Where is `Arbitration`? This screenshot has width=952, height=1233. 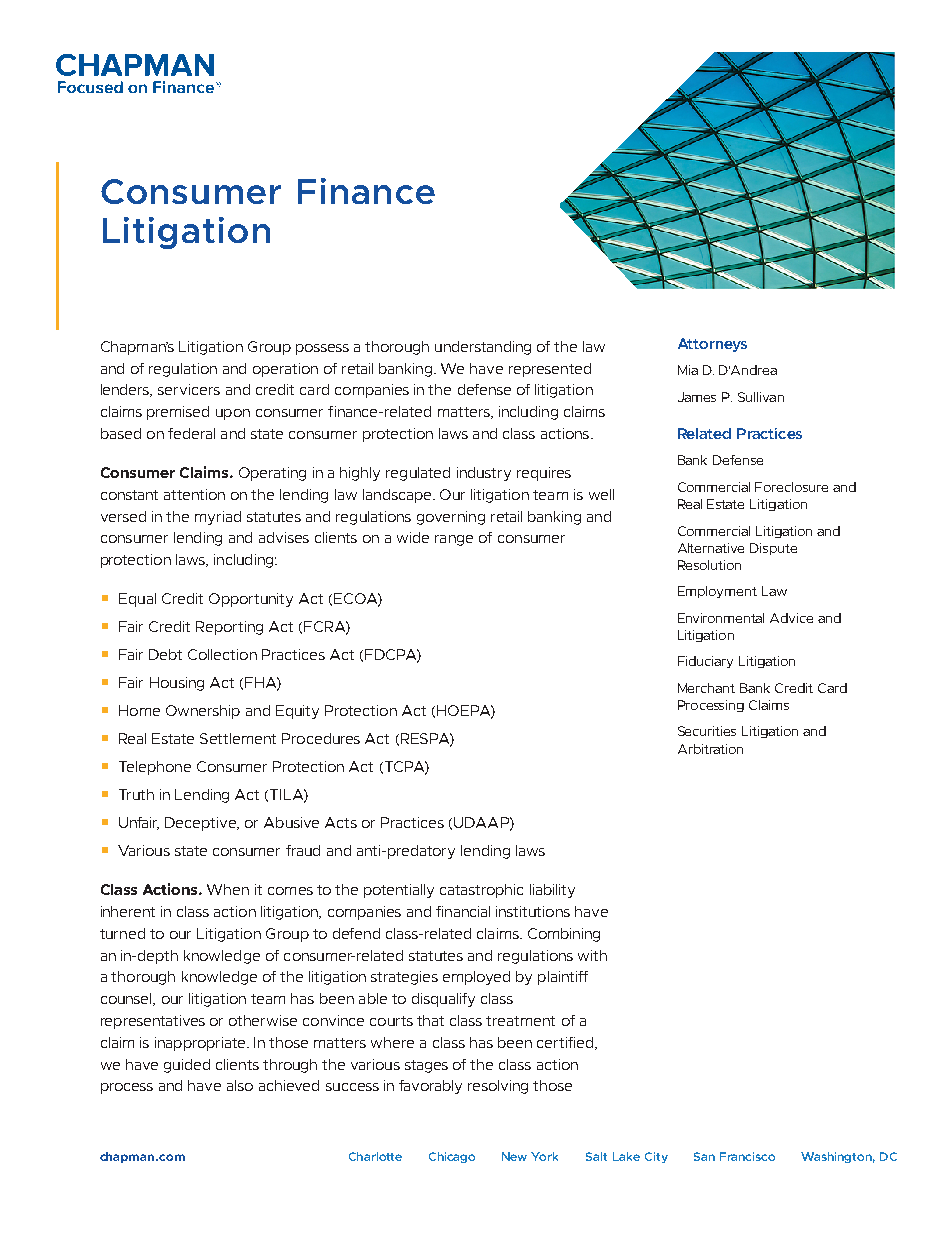 Arbitration is located at coordinates (710, 749).
